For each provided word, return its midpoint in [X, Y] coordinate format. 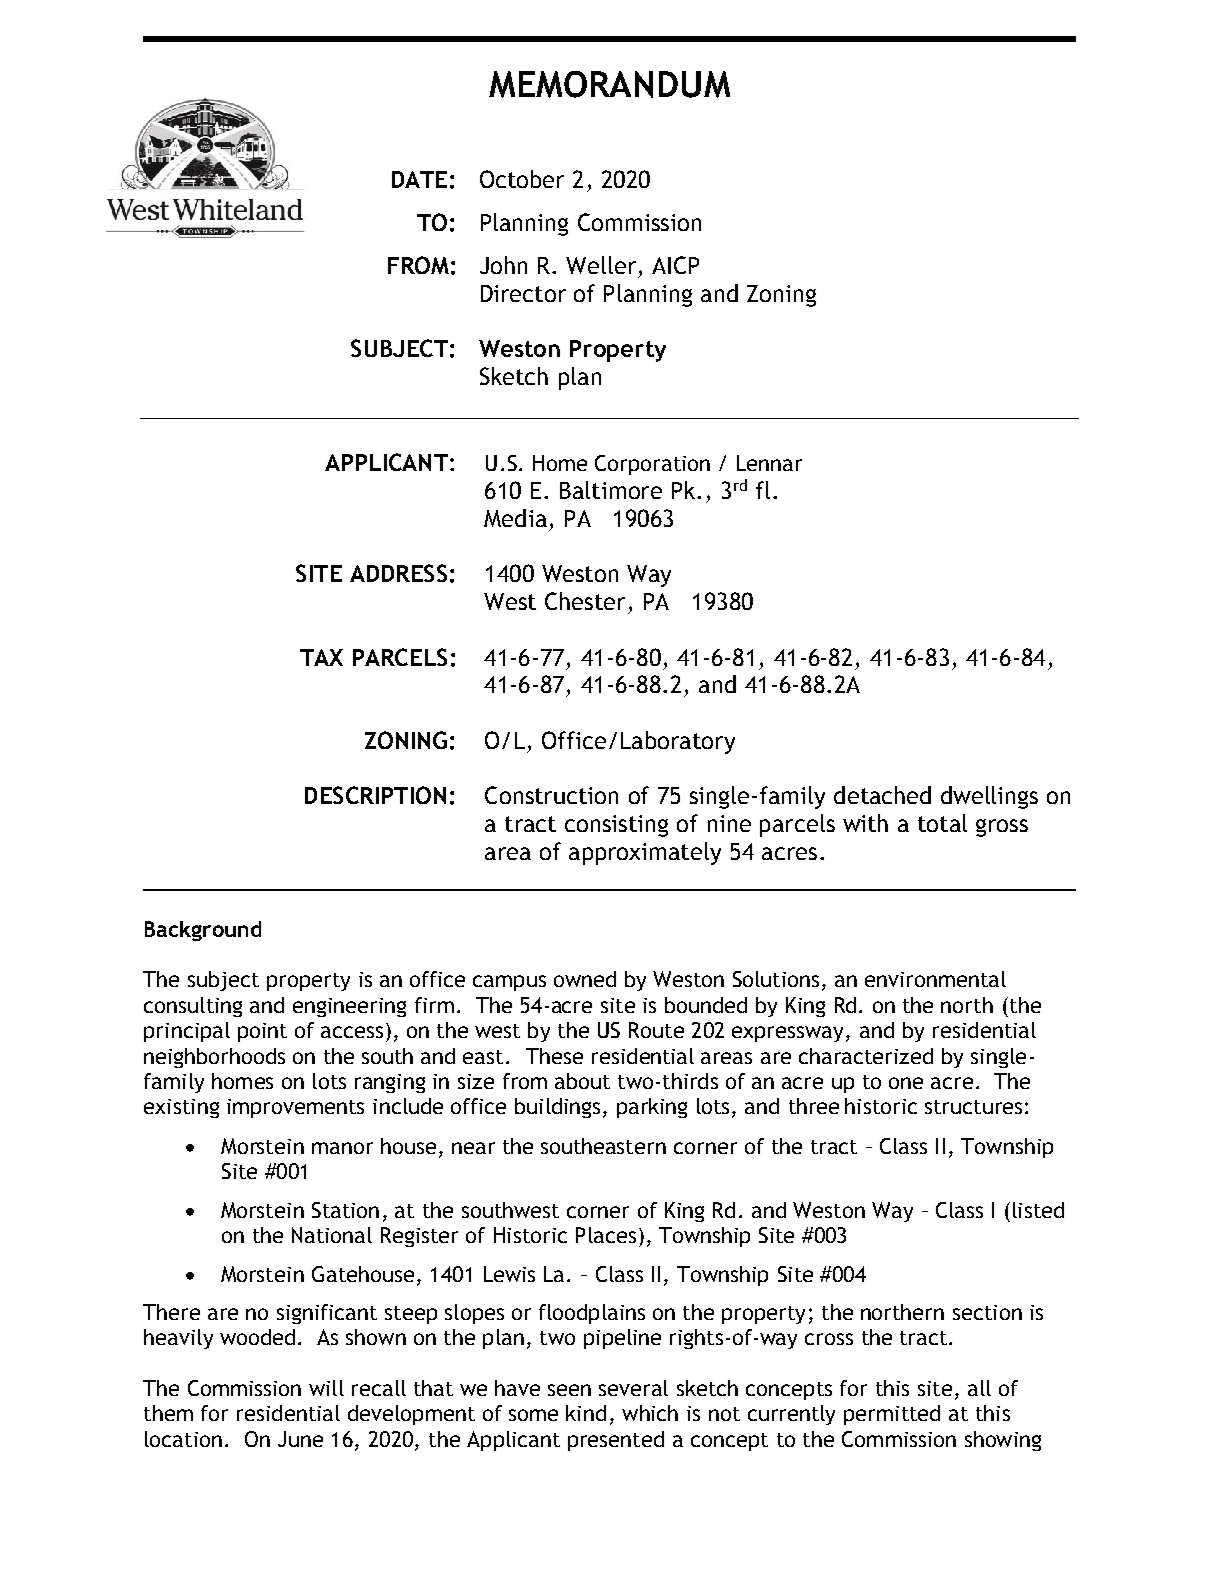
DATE [419, 179]
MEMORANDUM [609, 84]
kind [586, 1413]
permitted [892, 1415]
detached [882, 795]
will [326, 1388]
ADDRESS [398, 573]
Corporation [652, 465]
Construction [551, 795]
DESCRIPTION [375, 795]
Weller [601, 265]
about [582, 1081]
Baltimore [611, 490]
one [906, 1083]
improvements [295, 1108]
